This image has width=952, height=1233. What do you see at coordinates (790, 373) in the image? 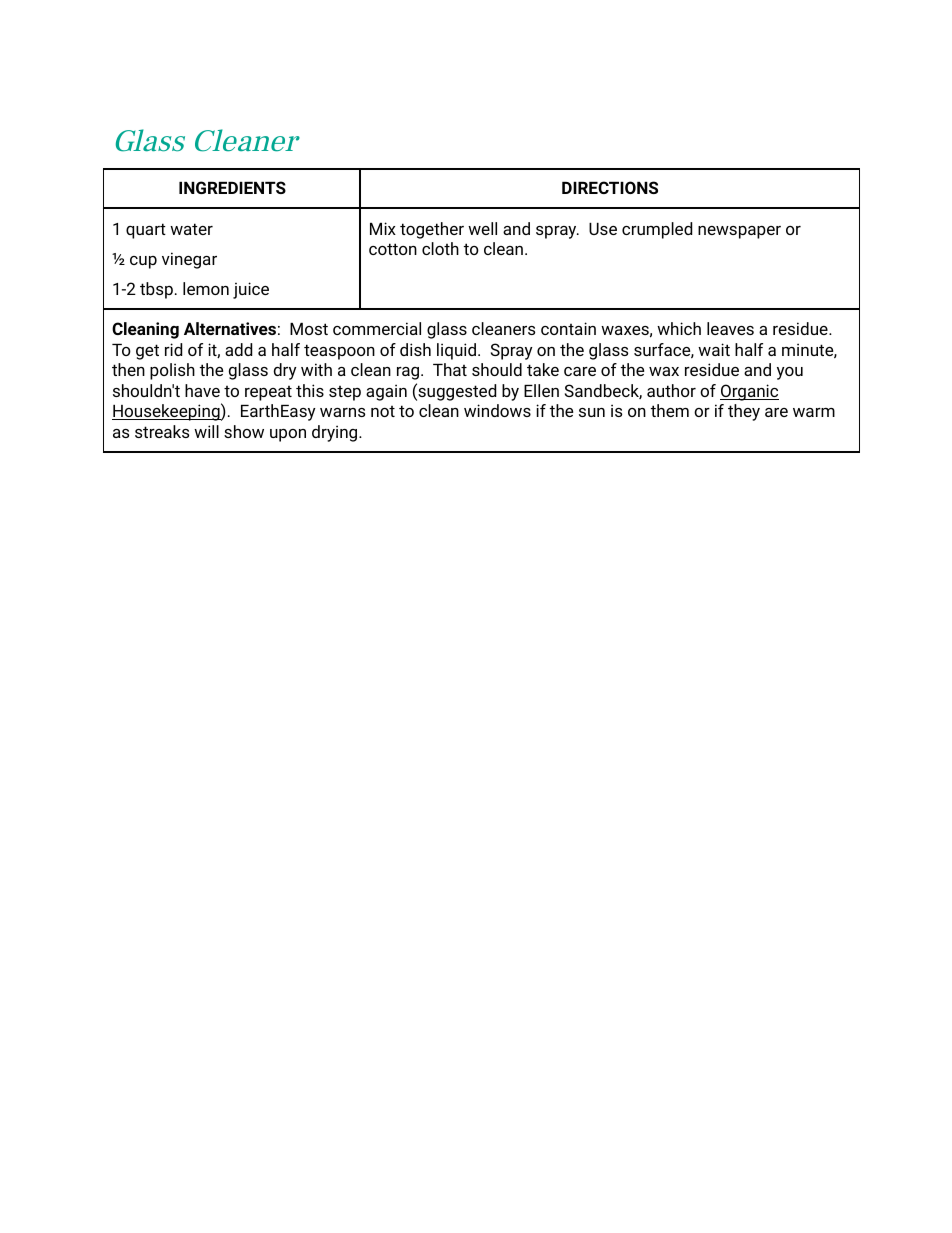
I see `you` at bounding box center [790, 373].
